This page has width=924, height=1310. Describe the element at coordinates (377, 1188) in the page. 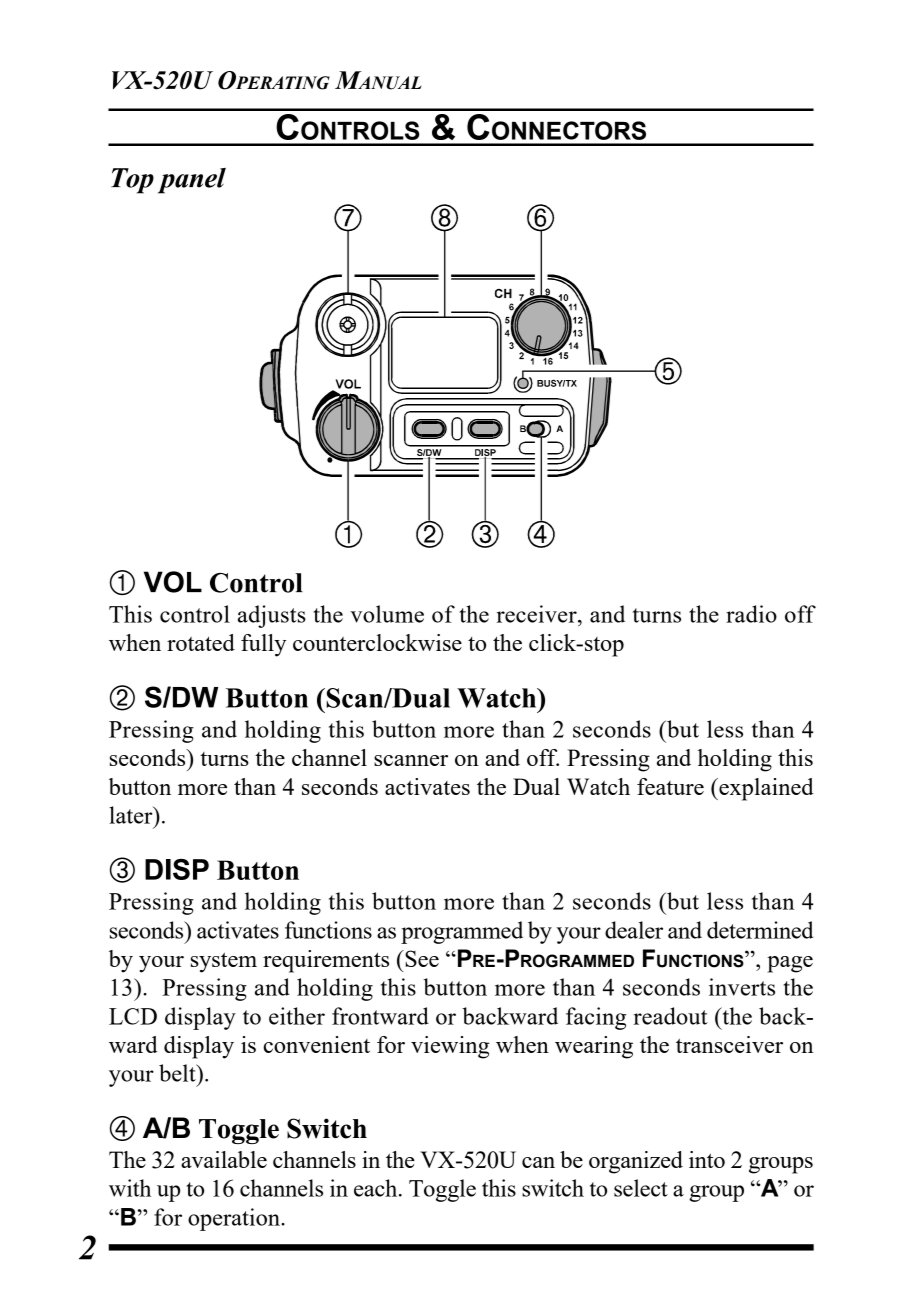

I see `each` at that location.
